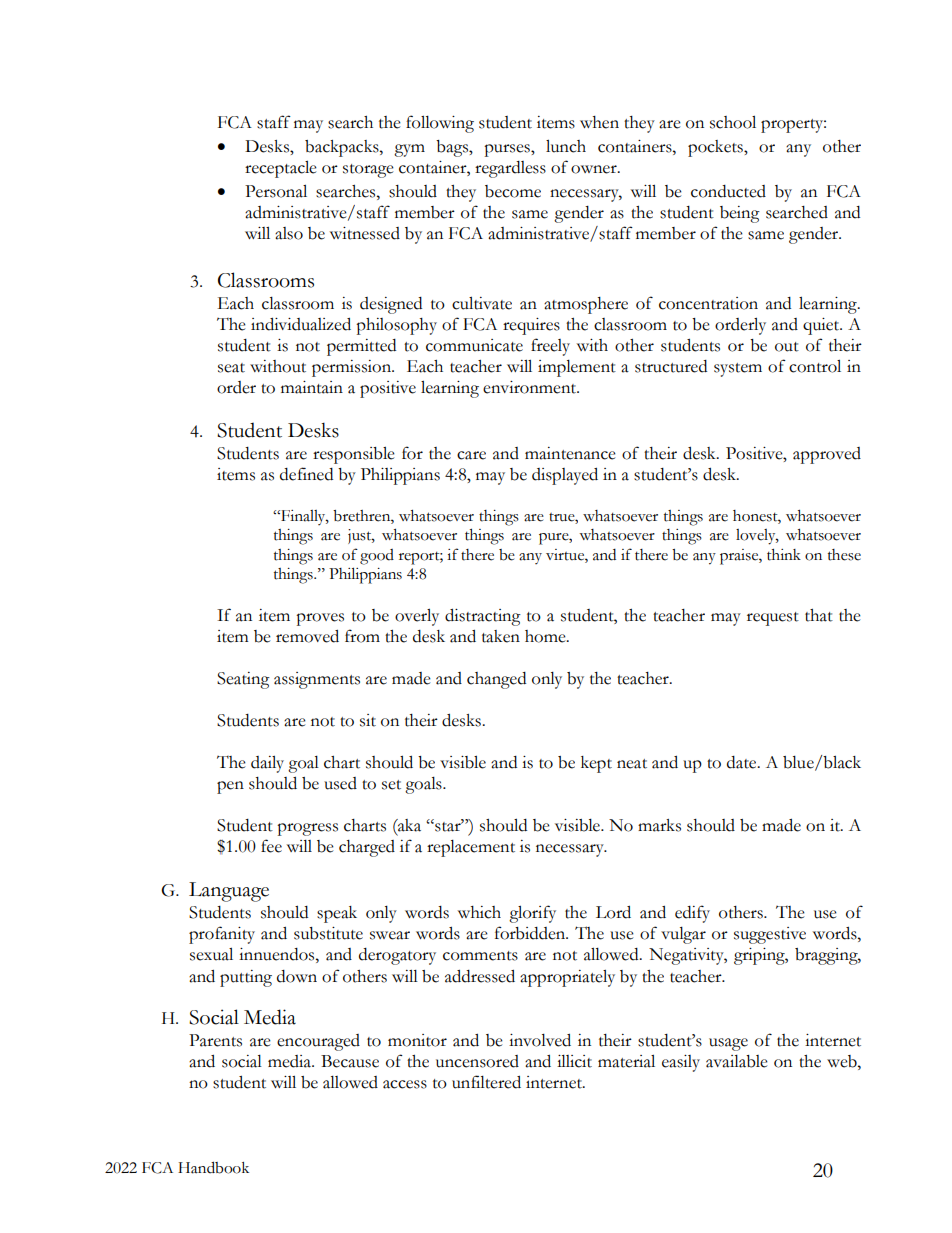 The image size is (952, 1233). I want to click on maintain, so click(312, 387).
